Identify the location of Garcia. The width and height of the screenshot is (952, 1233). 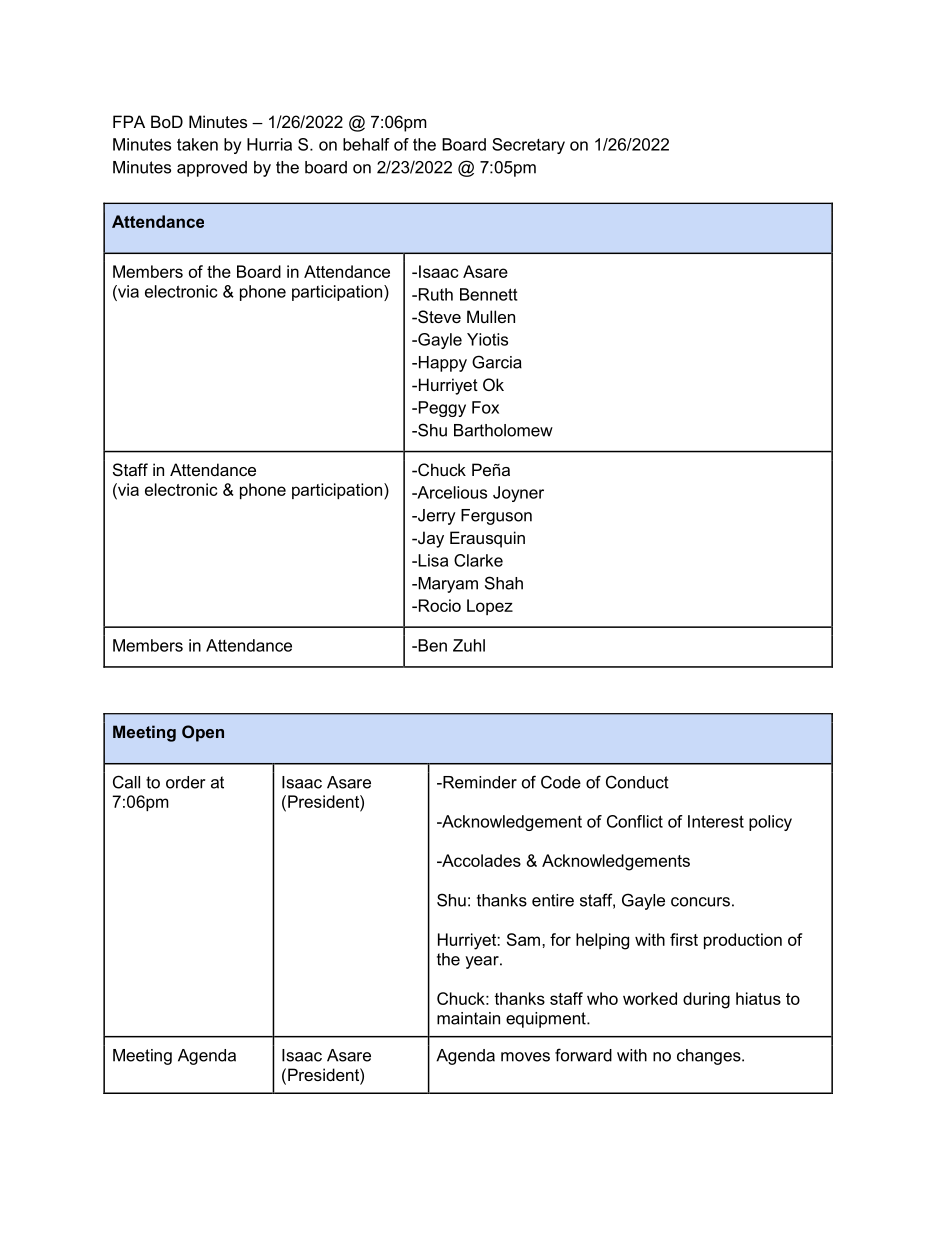
(497, 362).
